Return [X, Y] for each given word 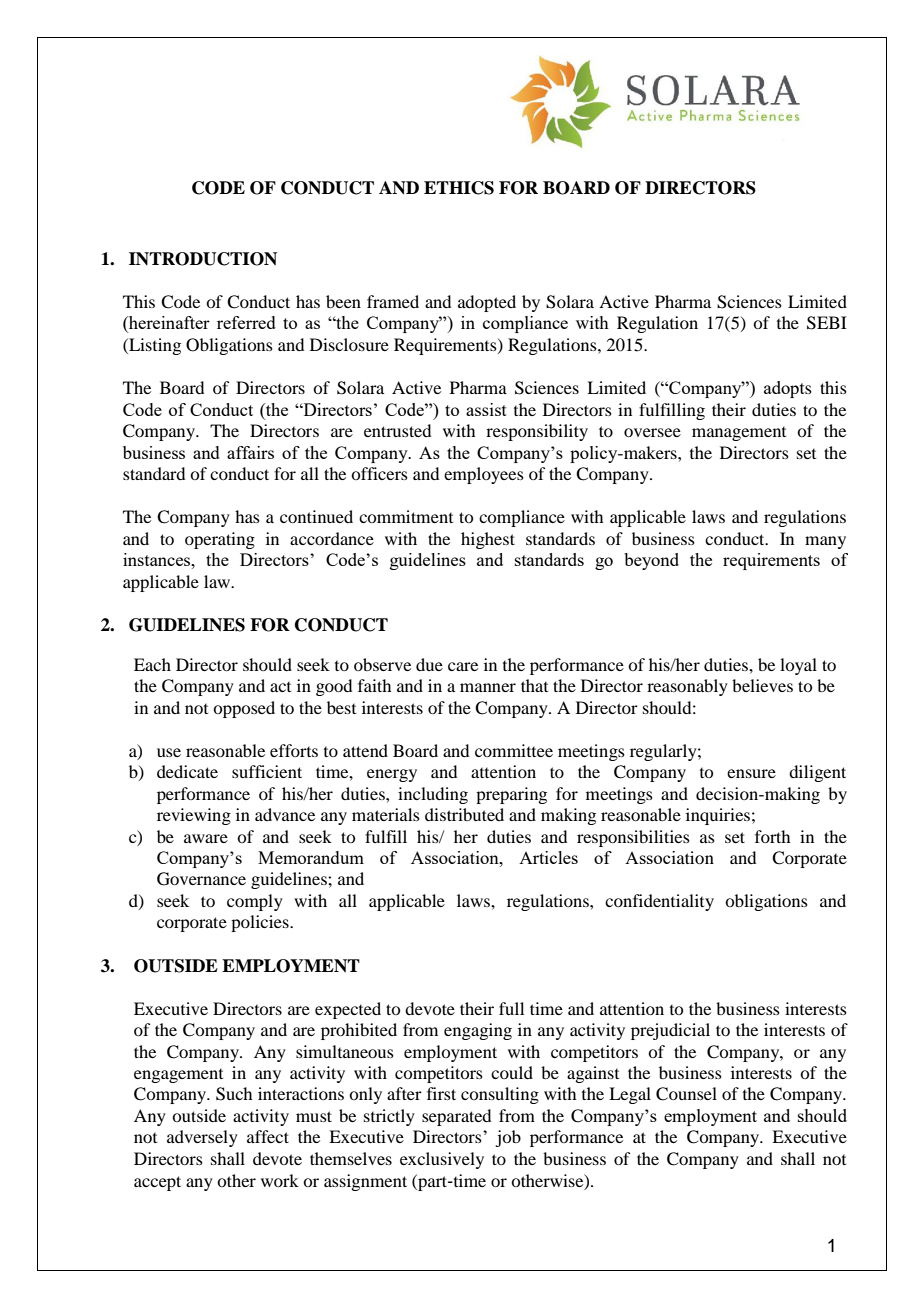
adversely [202, 1138]
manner [488, 687]
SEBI [827, 323]
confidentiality [659, 902]
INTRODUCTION [203, 259]
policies [261, 923]
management [739, 434]
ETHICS [459, 188]
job [508, 1138]
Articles [548, 857]
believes [762, 685]
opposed [244, 709]
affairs [250, 452]
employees [484, 475]
